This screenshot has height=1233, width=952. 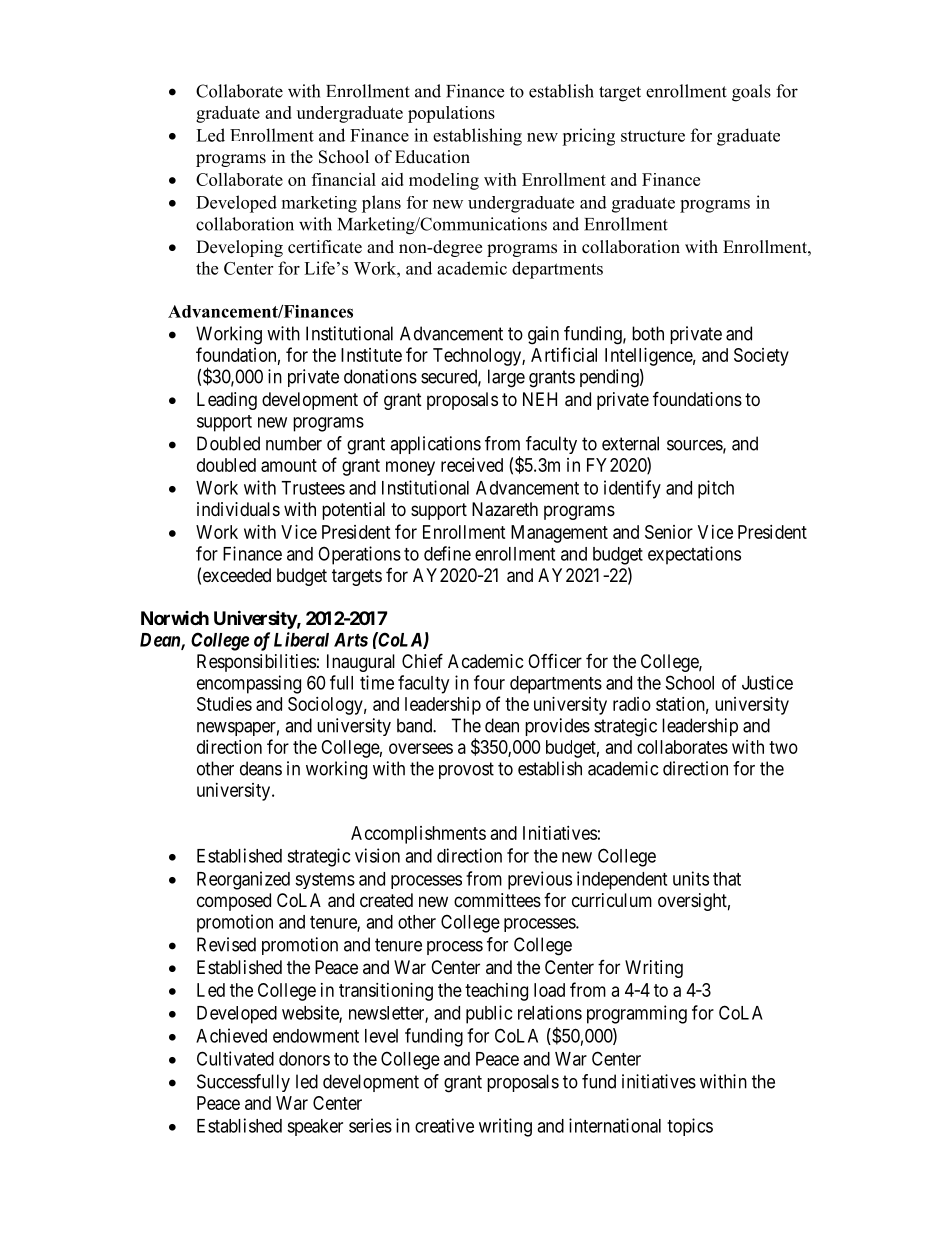 I want to click on financial, so click(x=344, y=179).
